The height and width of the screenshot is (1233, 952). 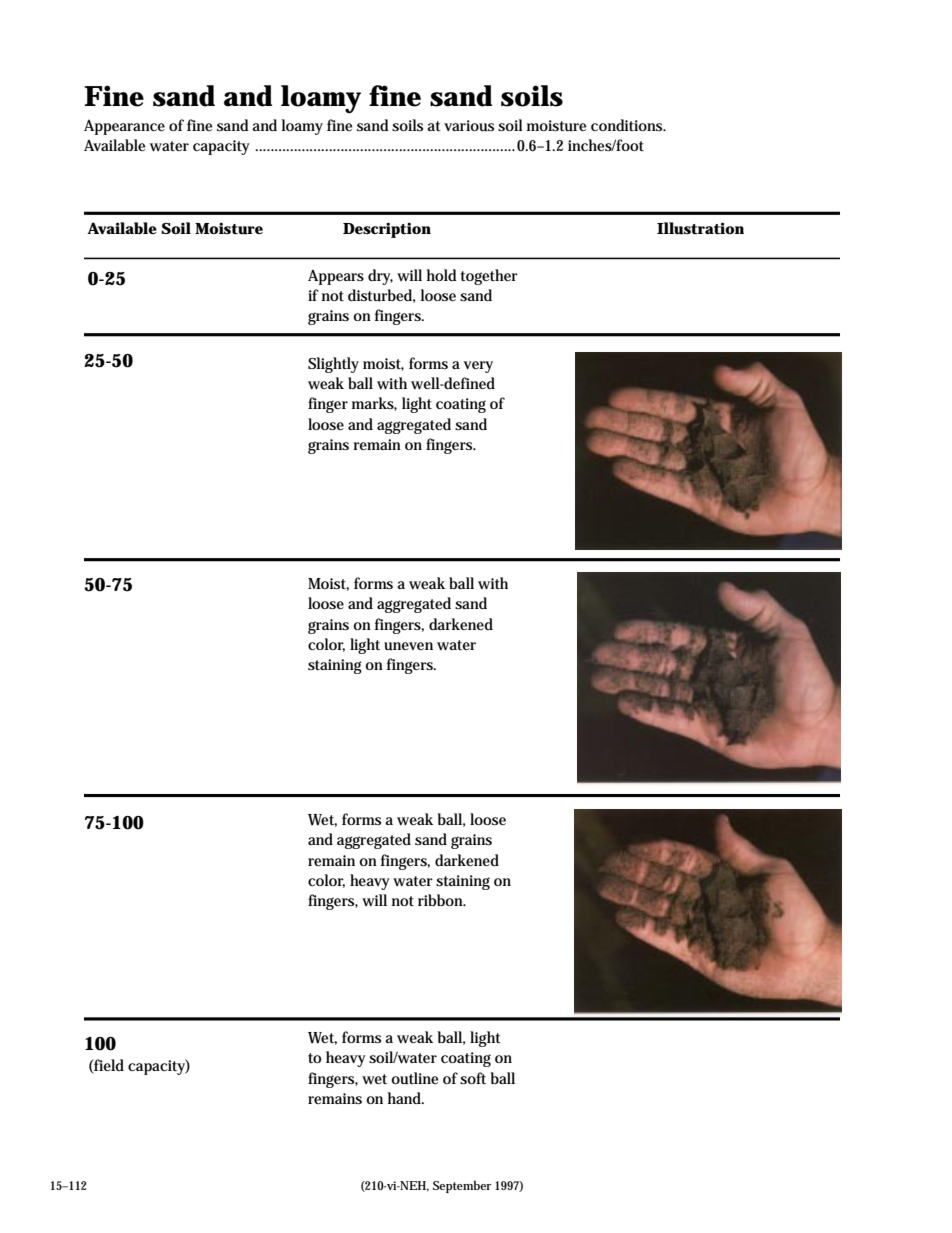 What do you see at coordinates (469, 126) in the screenshot?
I see `various` at bounding box center [469, 126].
